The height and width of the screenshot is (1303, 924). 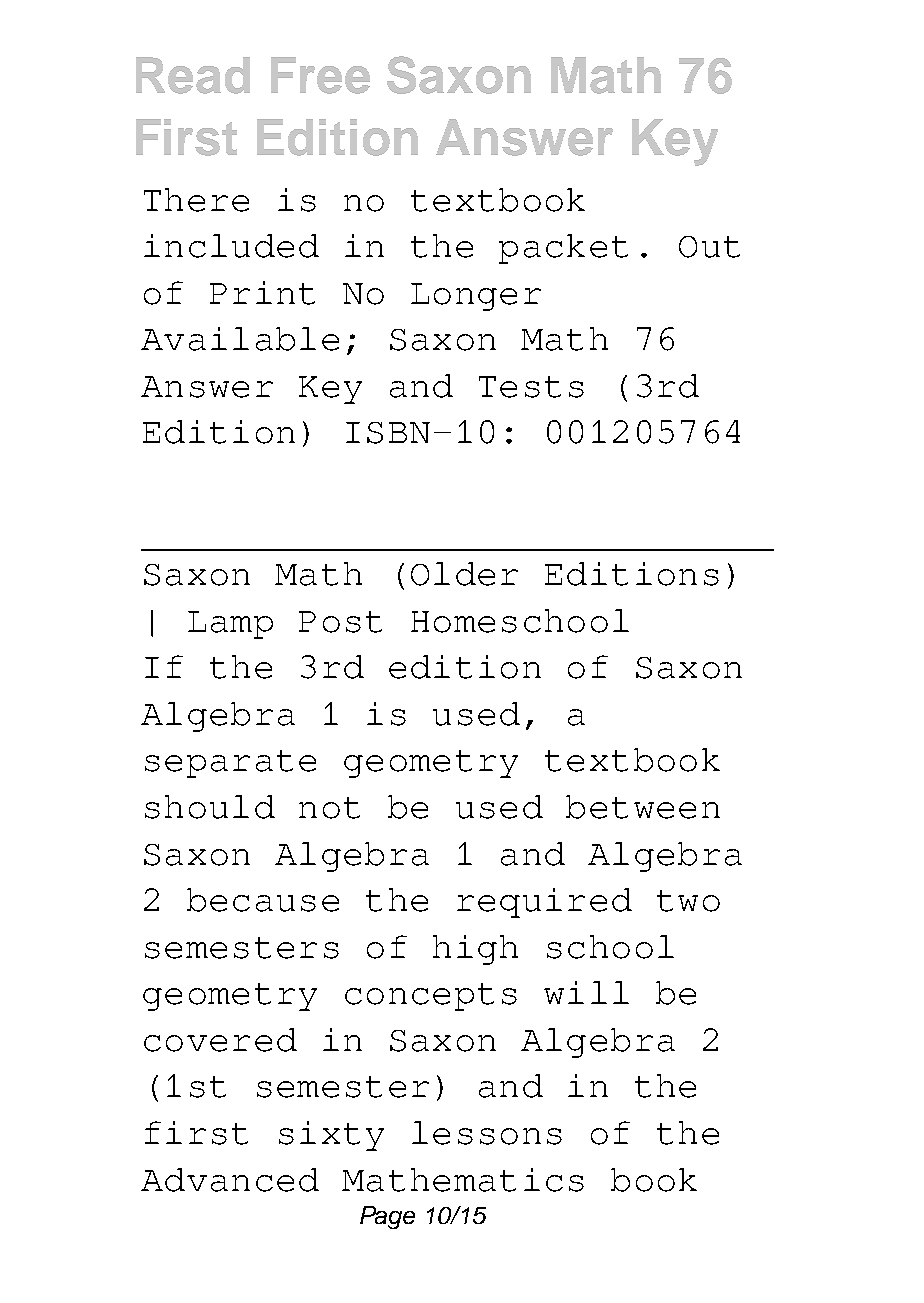 What do you see at coordinates (230, 625) in the screenshot?
I see `Lamp` at bounding box center [230, 625].
